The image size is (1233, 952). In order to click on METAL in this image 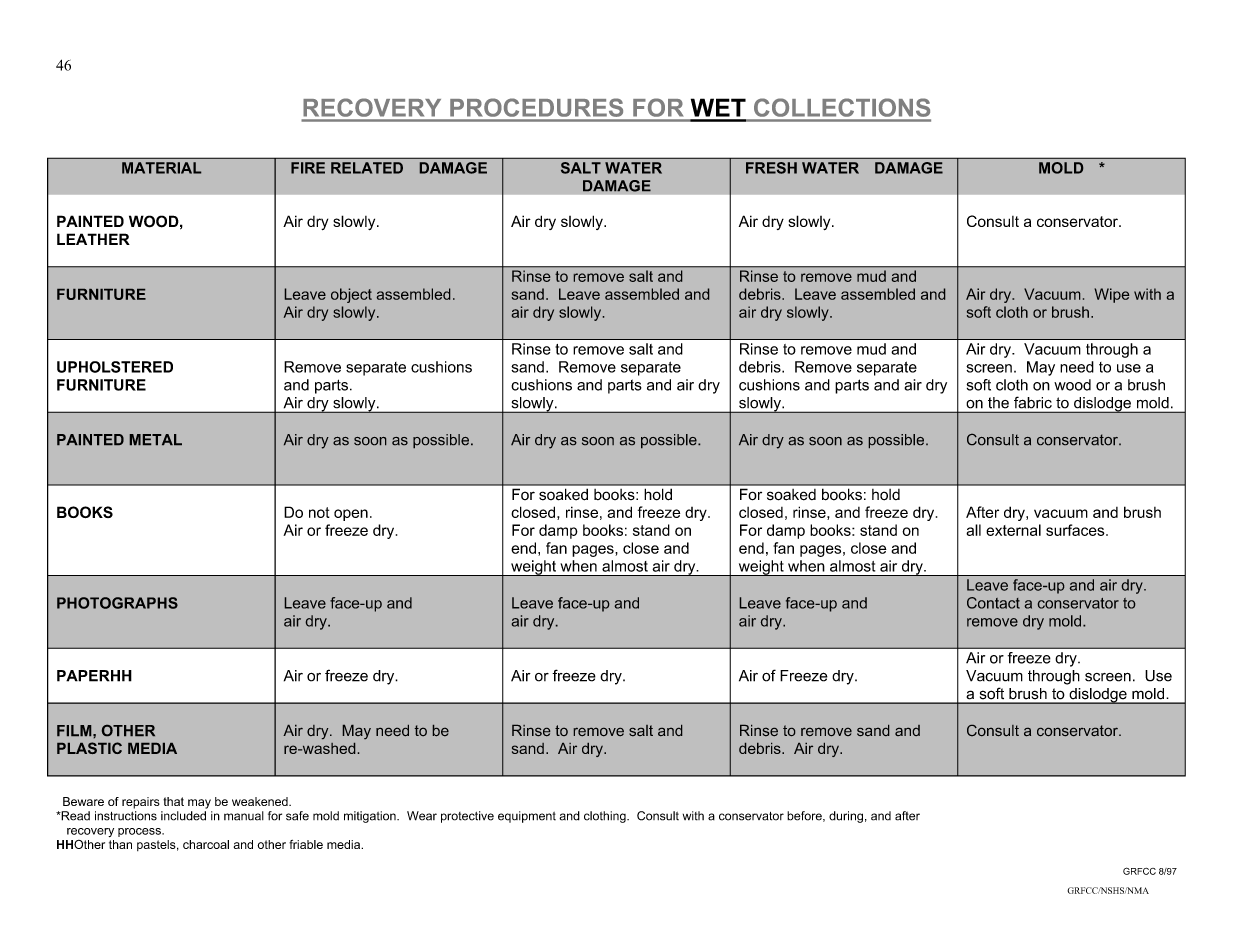, I will do `click(156, 439)`.
